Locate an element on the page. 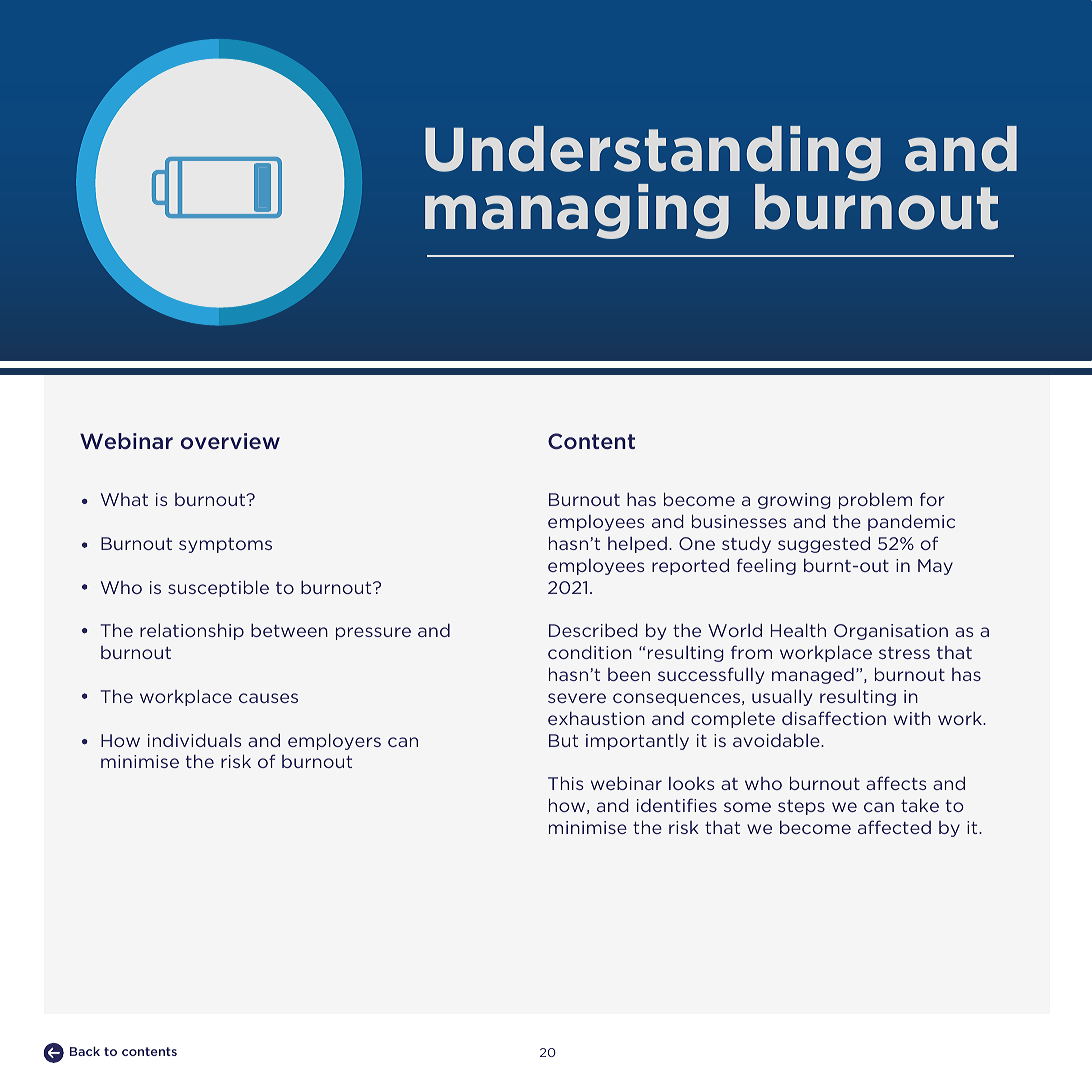 This document has width=1092, height=1092. Described is located at coordinates (593, 630).
